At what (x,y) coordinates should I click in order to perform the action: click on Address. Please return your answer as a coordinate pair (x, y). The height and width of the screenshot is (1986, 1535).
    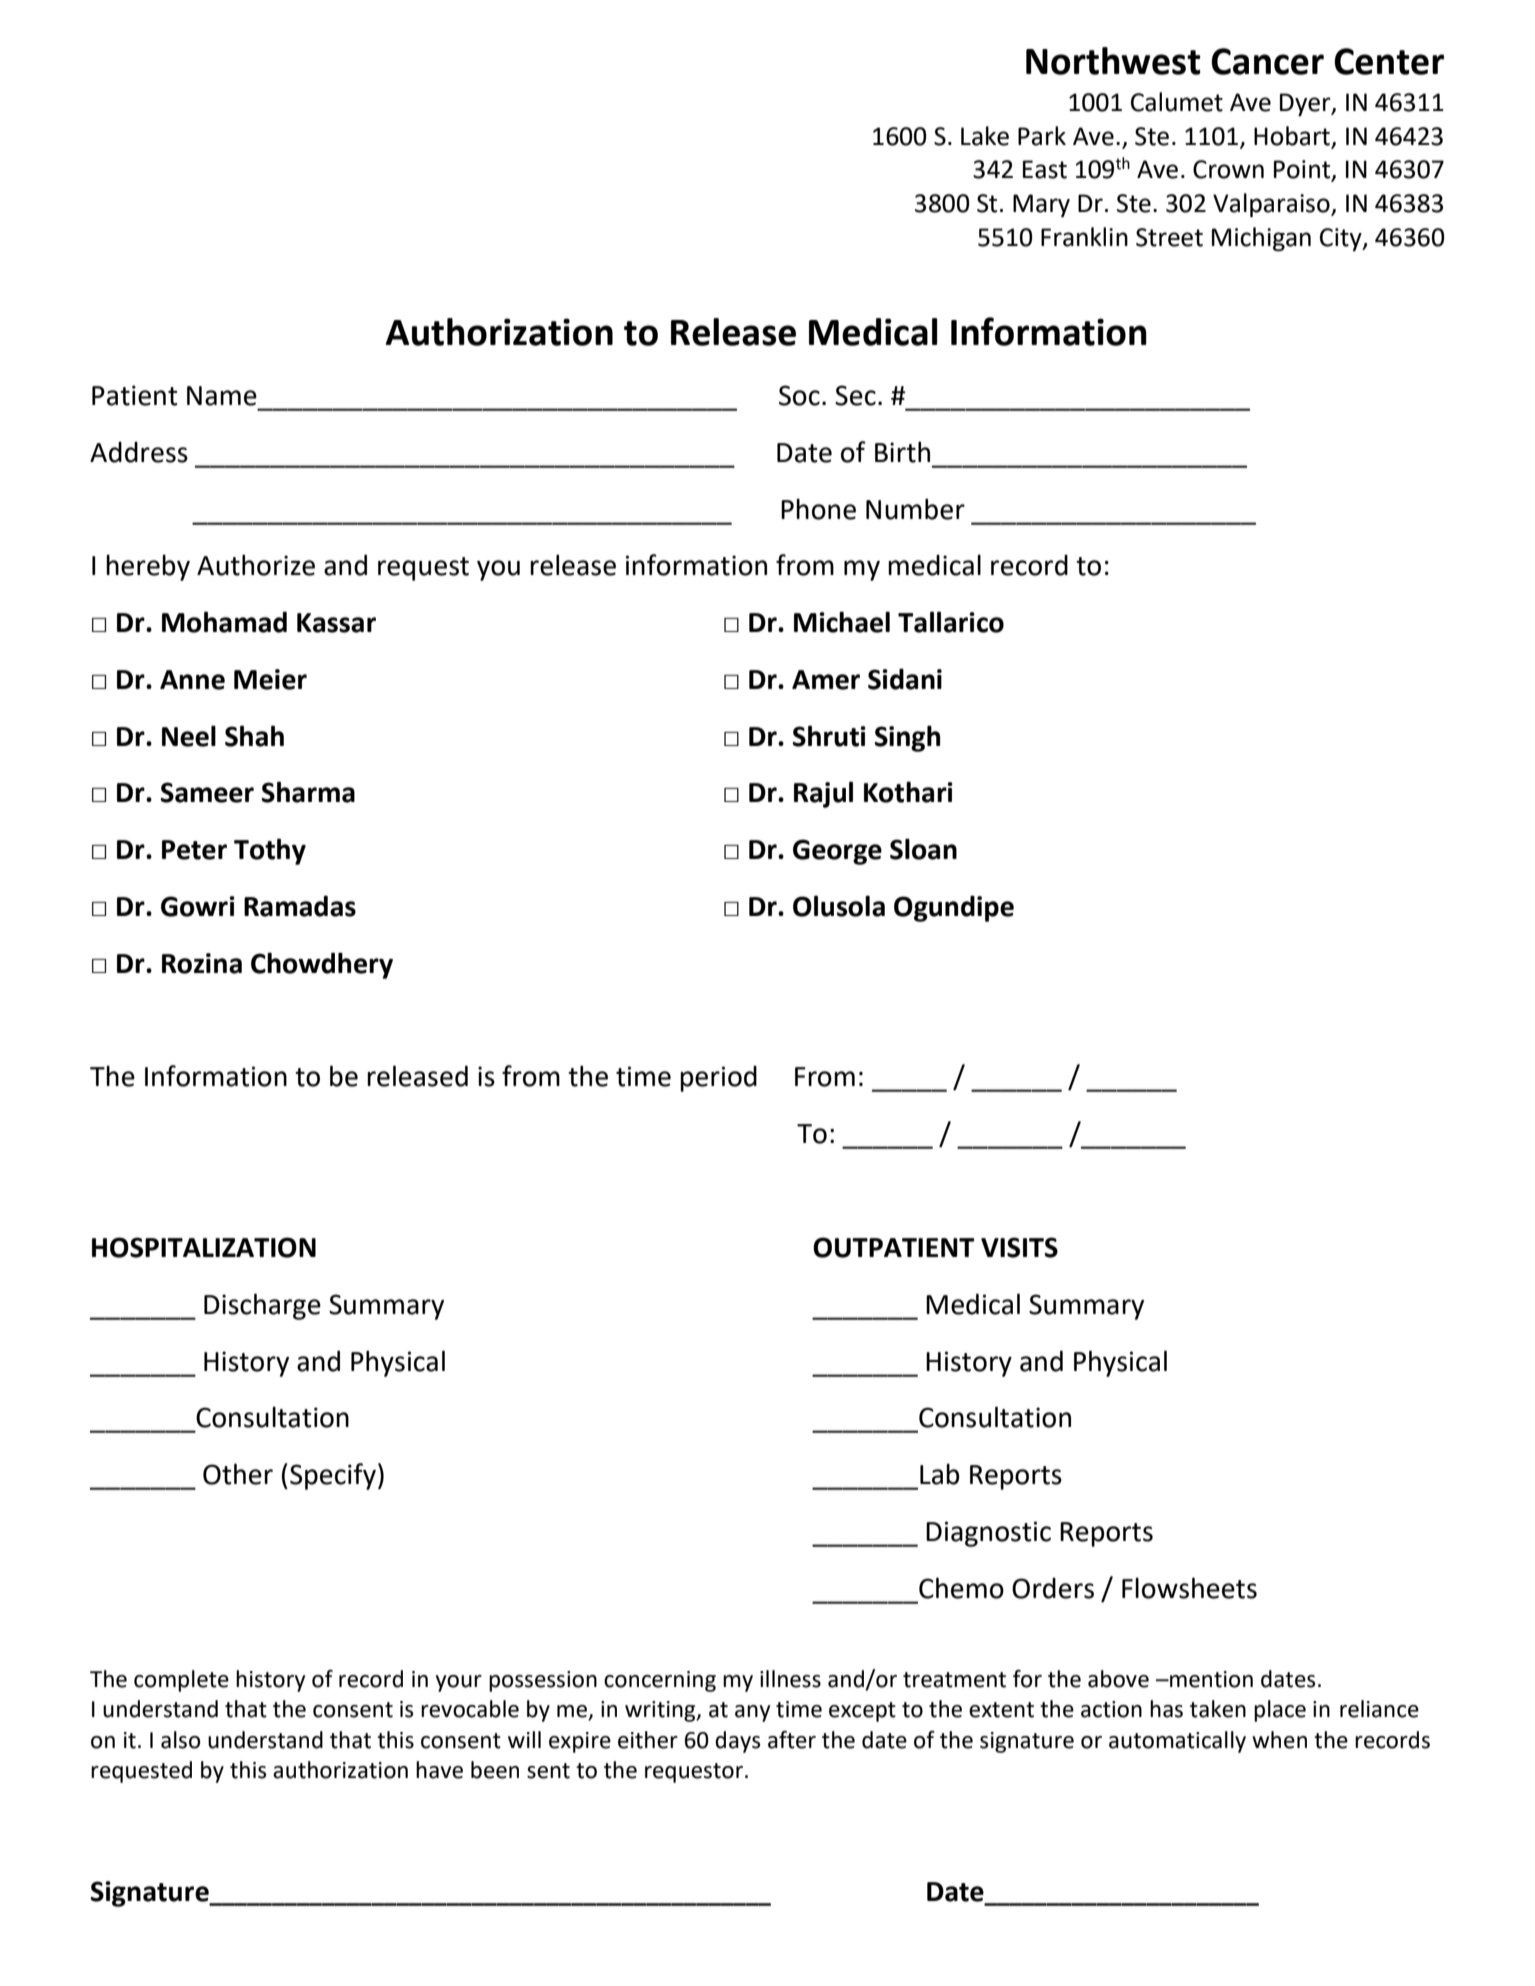
    Looking at the image, I should click on (139, 452).
